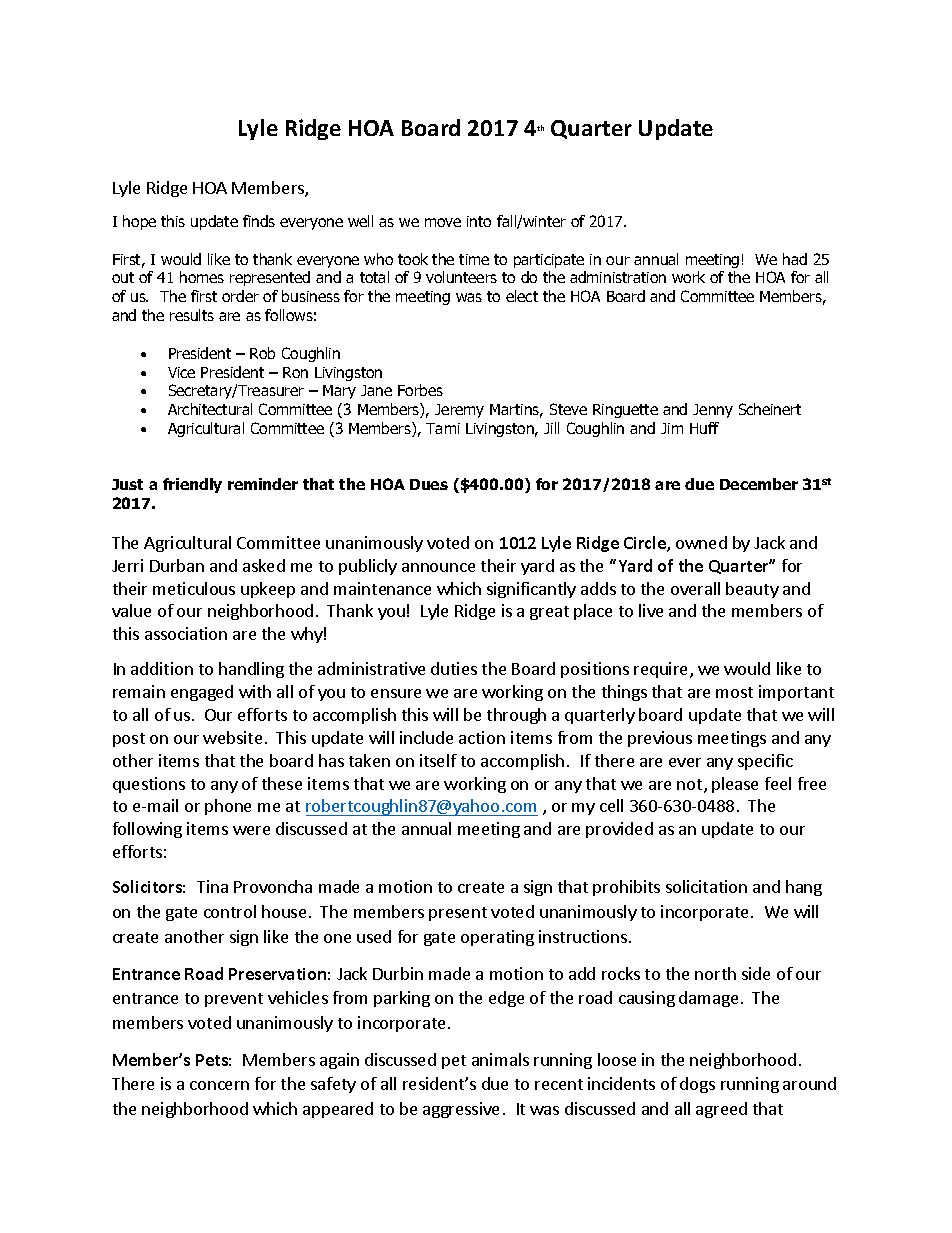 The height and width of the page is (1233, 952). I want to click on homes, so click(202, 277).
